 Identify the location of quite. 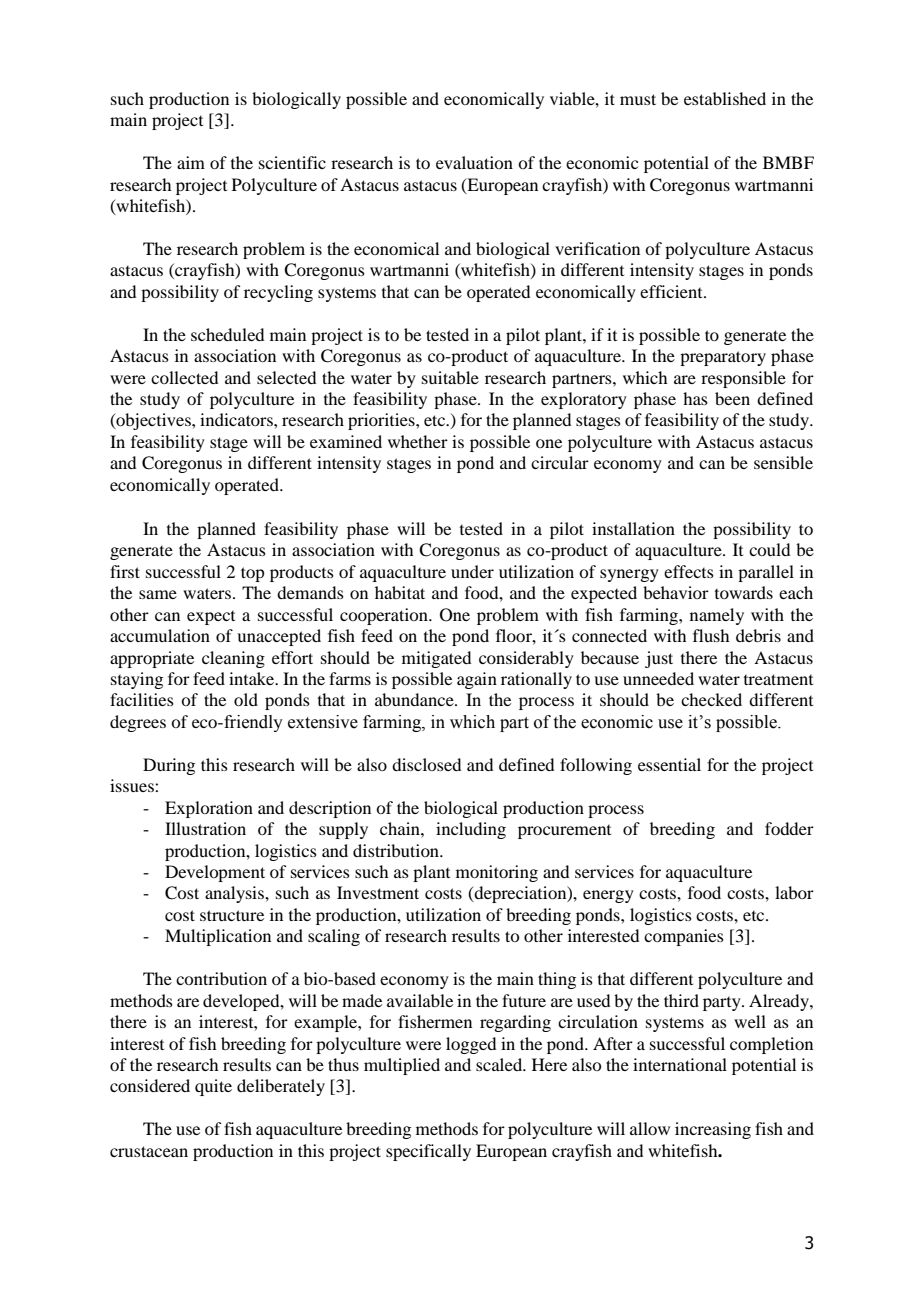
(213, 1087).
